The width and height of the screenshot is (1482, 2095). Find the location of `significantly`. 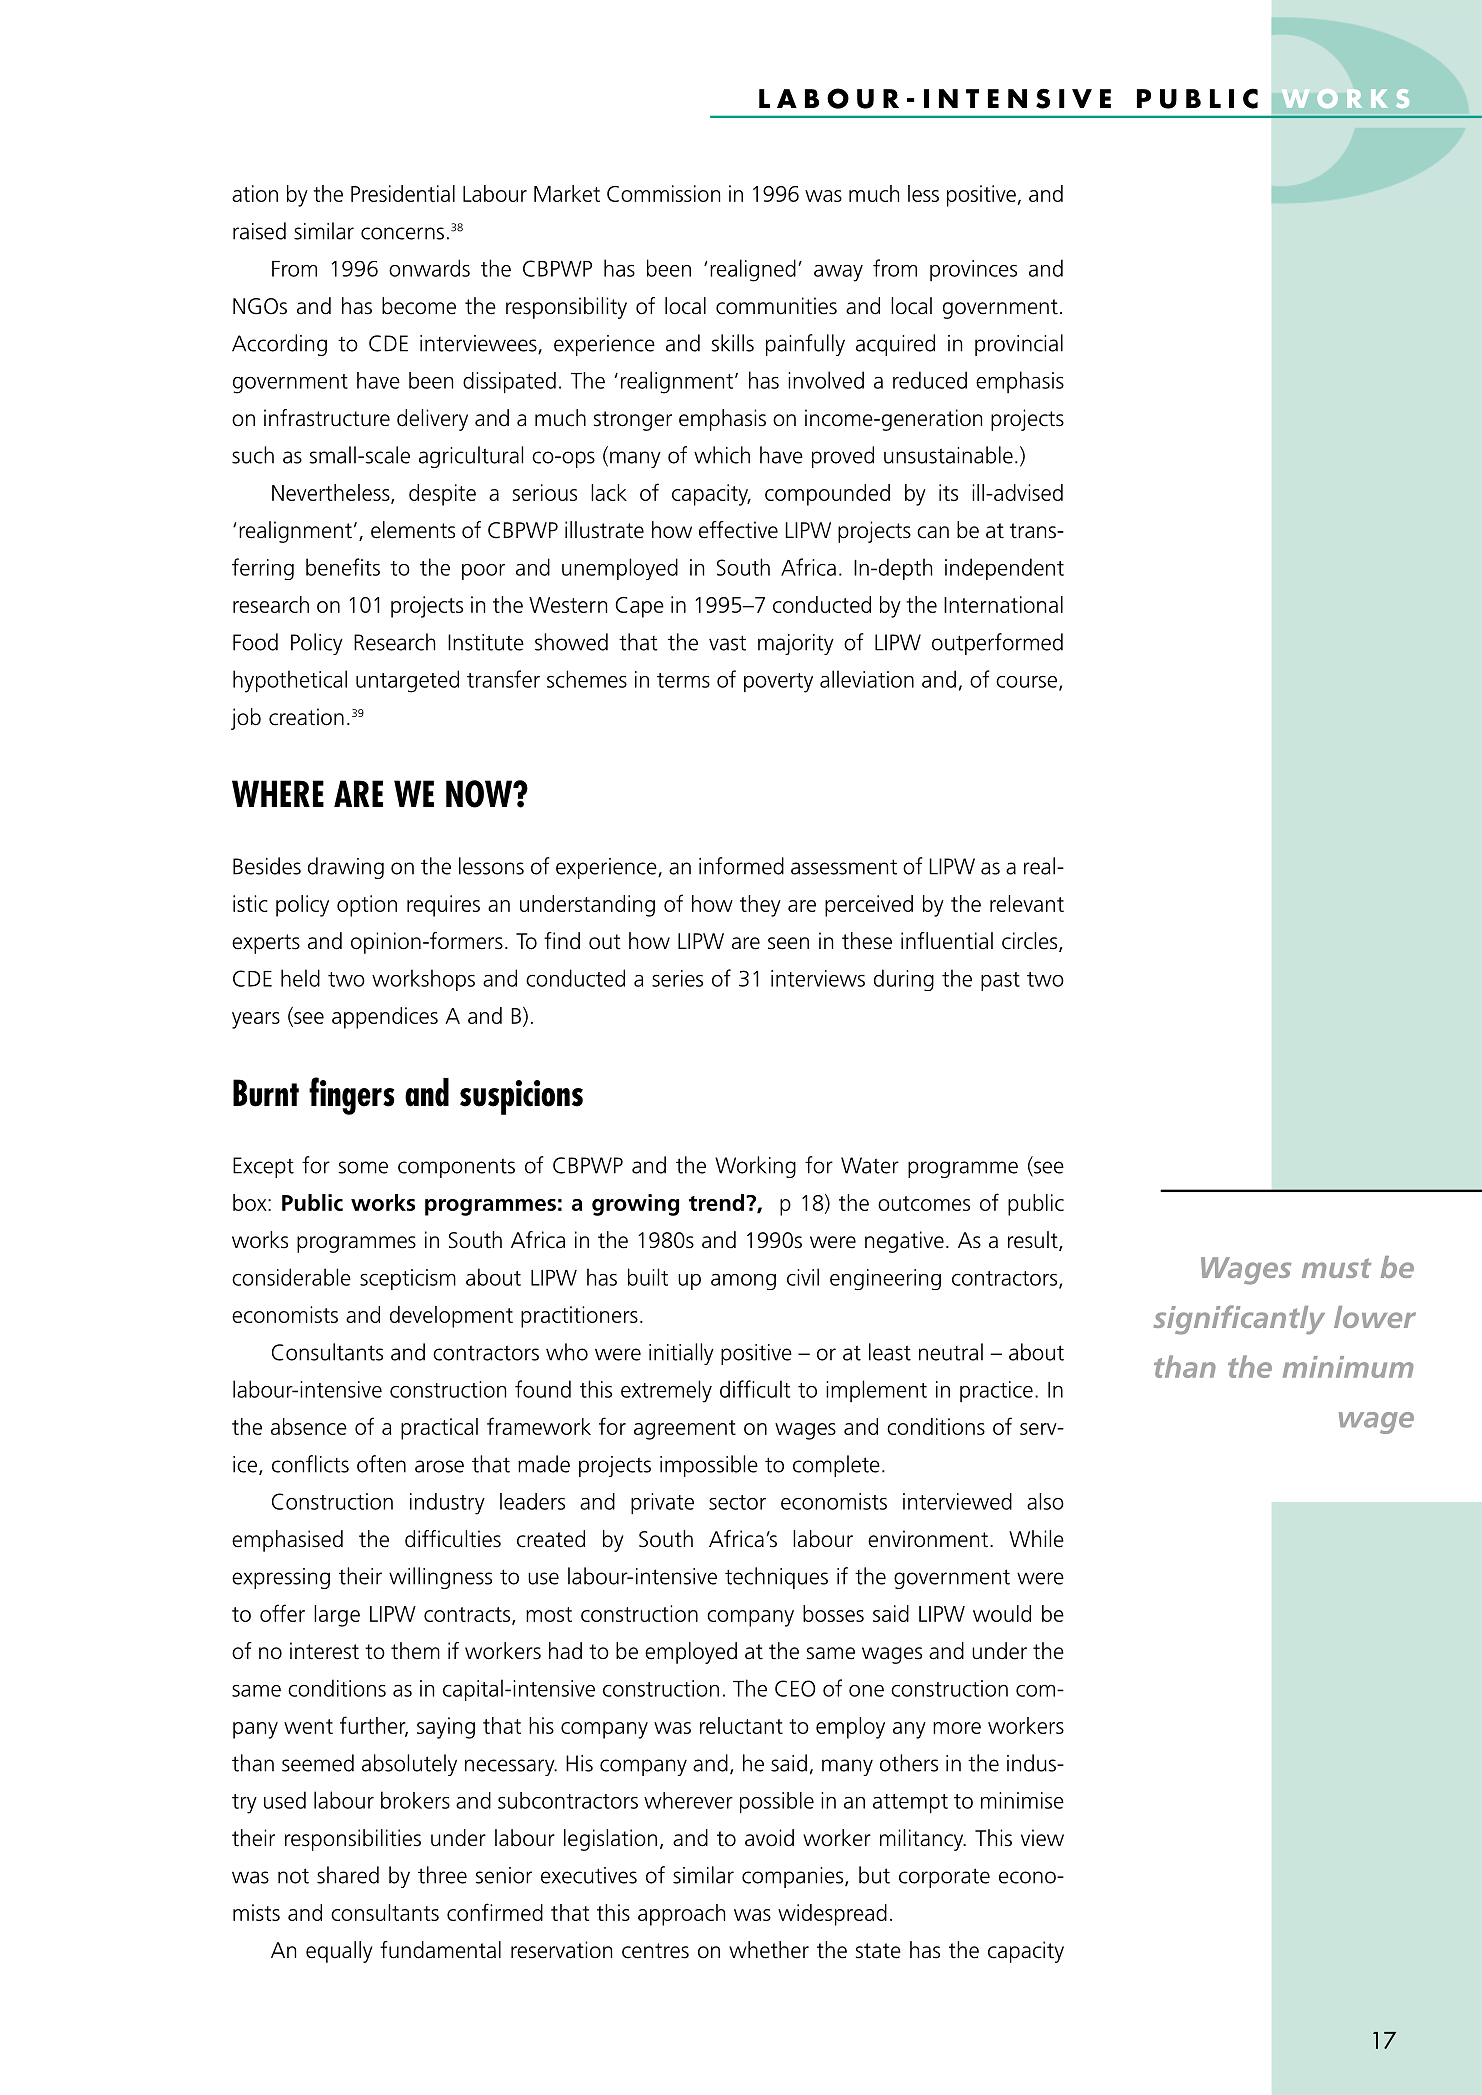

significantly is located at coordinates (1239, 1320).
